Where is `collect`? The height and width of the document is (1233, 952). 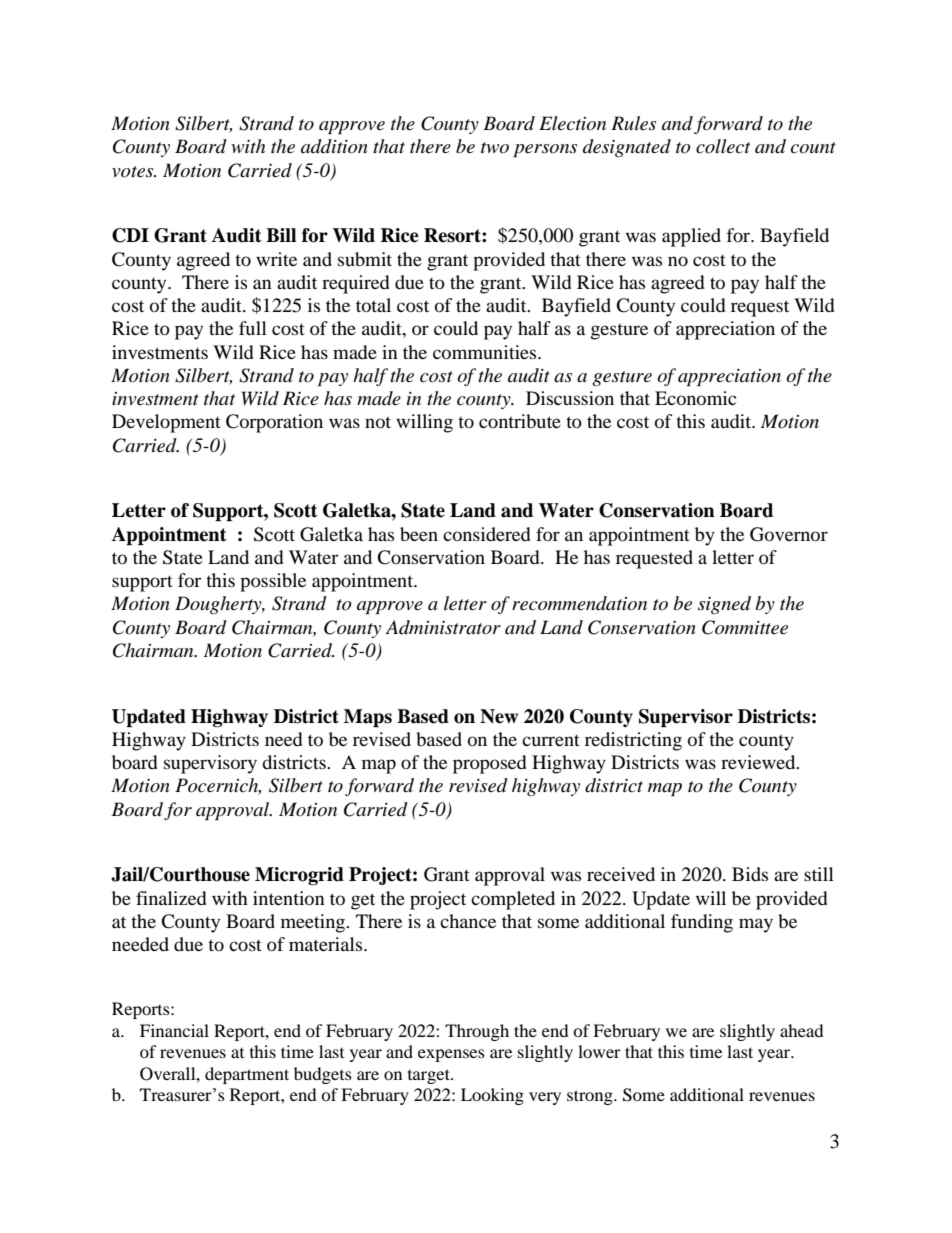 collect is located at coordinates (723, 146).
